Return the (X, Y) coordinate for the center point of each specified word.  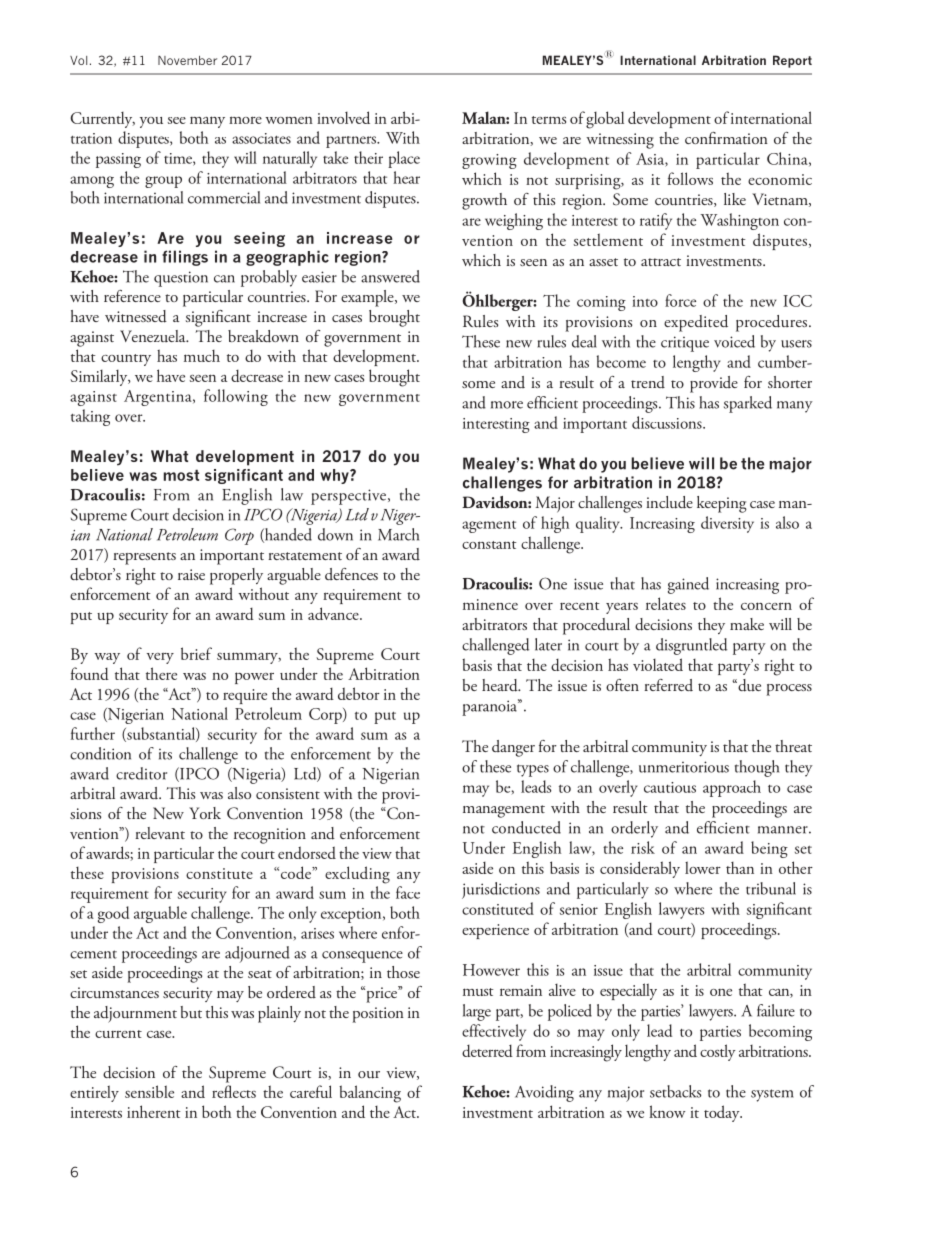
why (335, 476)
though (757, 768)
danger (513, 748)
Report (792, 61)
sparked (748, 404)
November (187, 60)
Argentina (159, 398)
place (404, 159)
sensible (149, 1091)
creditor (141, 773)
